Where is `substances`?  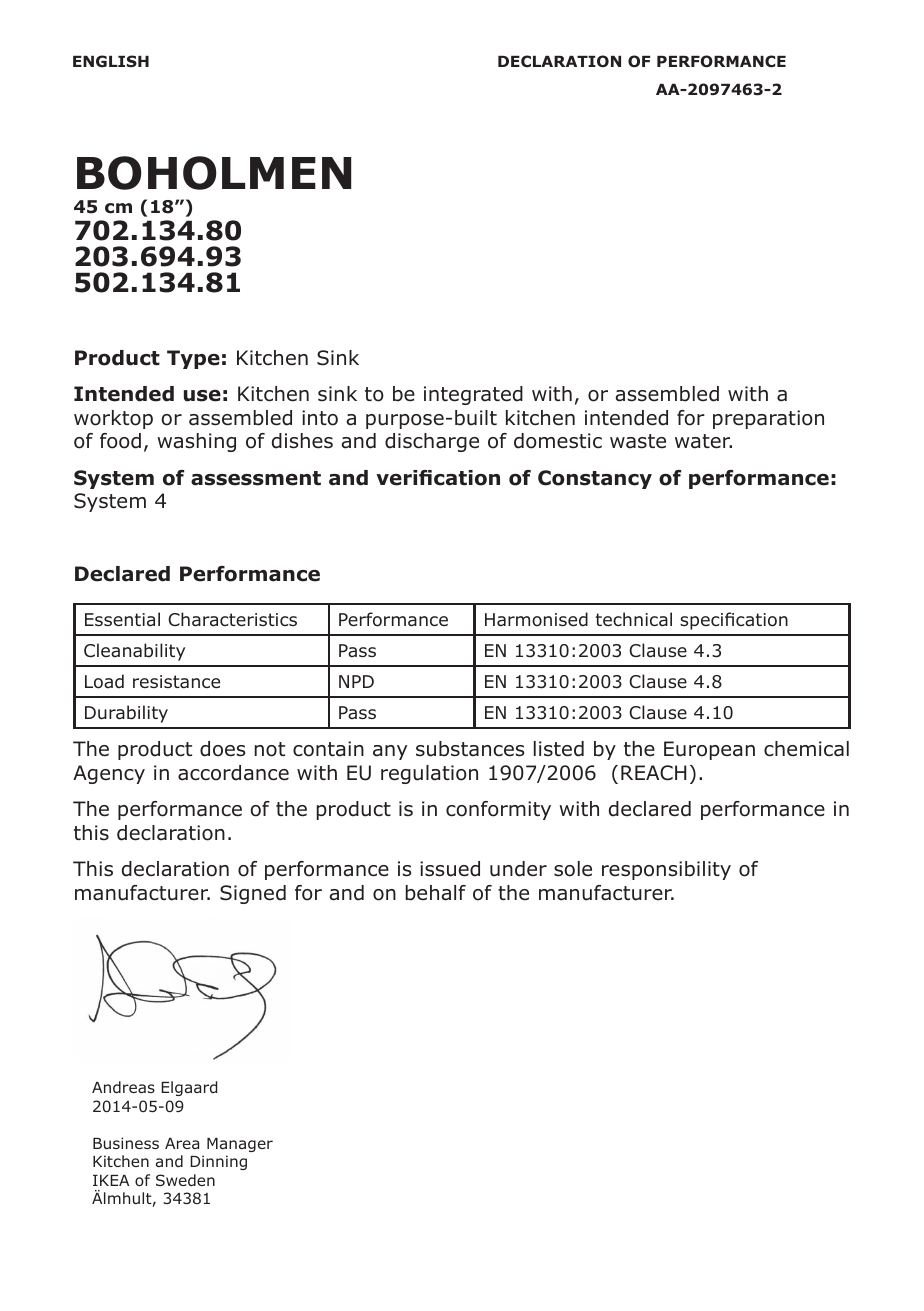
substances is located at coordinates (470, 749).
